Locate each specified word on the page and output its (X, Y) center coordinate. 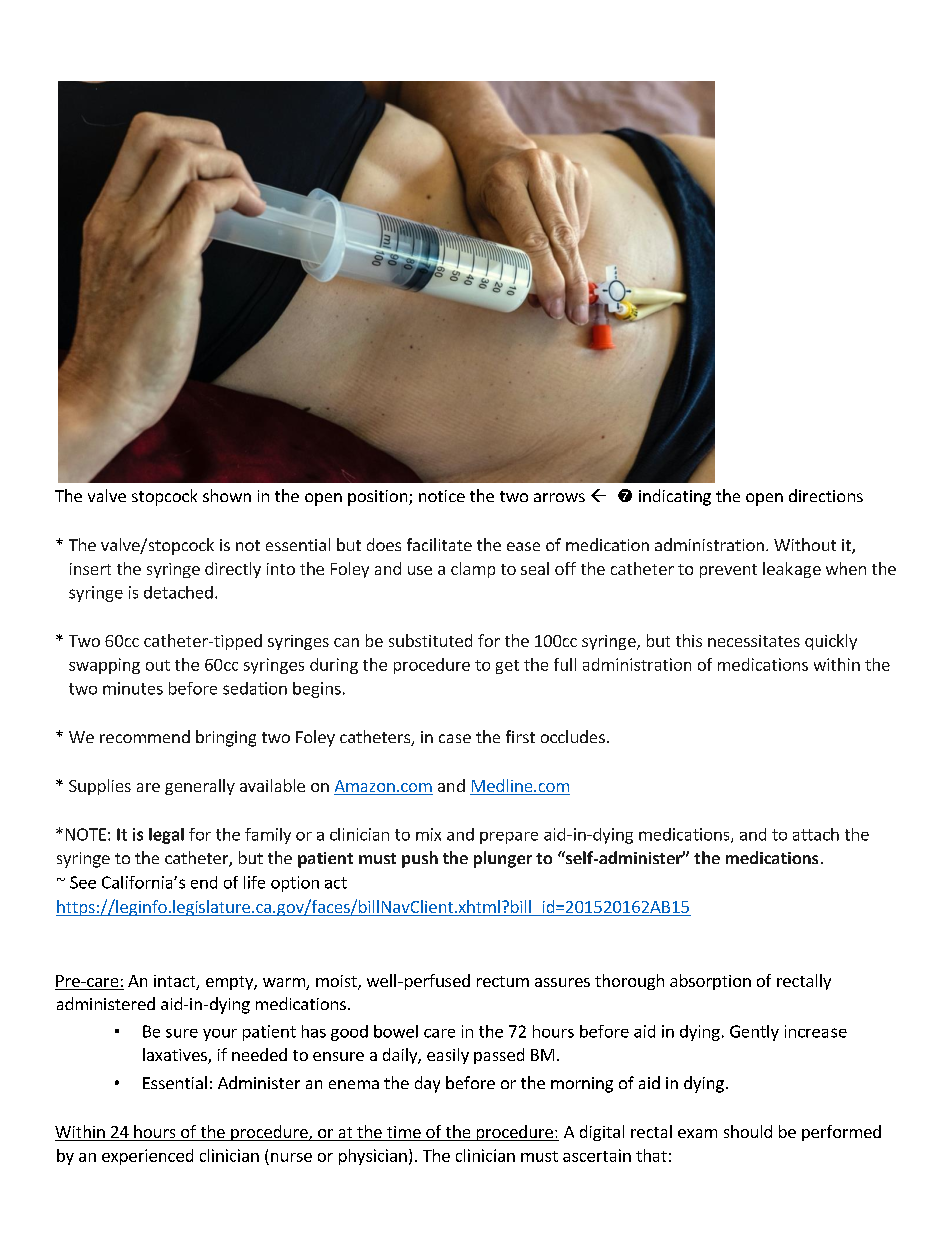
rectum (503, 981)
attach (816, 834)
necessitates (754, 641)
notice (442, 496)
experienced (147, 1157)
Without (805, 544)
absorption (710, 982)
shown (227, 495)
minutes (133, 688)
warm (285, 984)
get (507, 667)
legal (166, 836)
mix (428, 834)
